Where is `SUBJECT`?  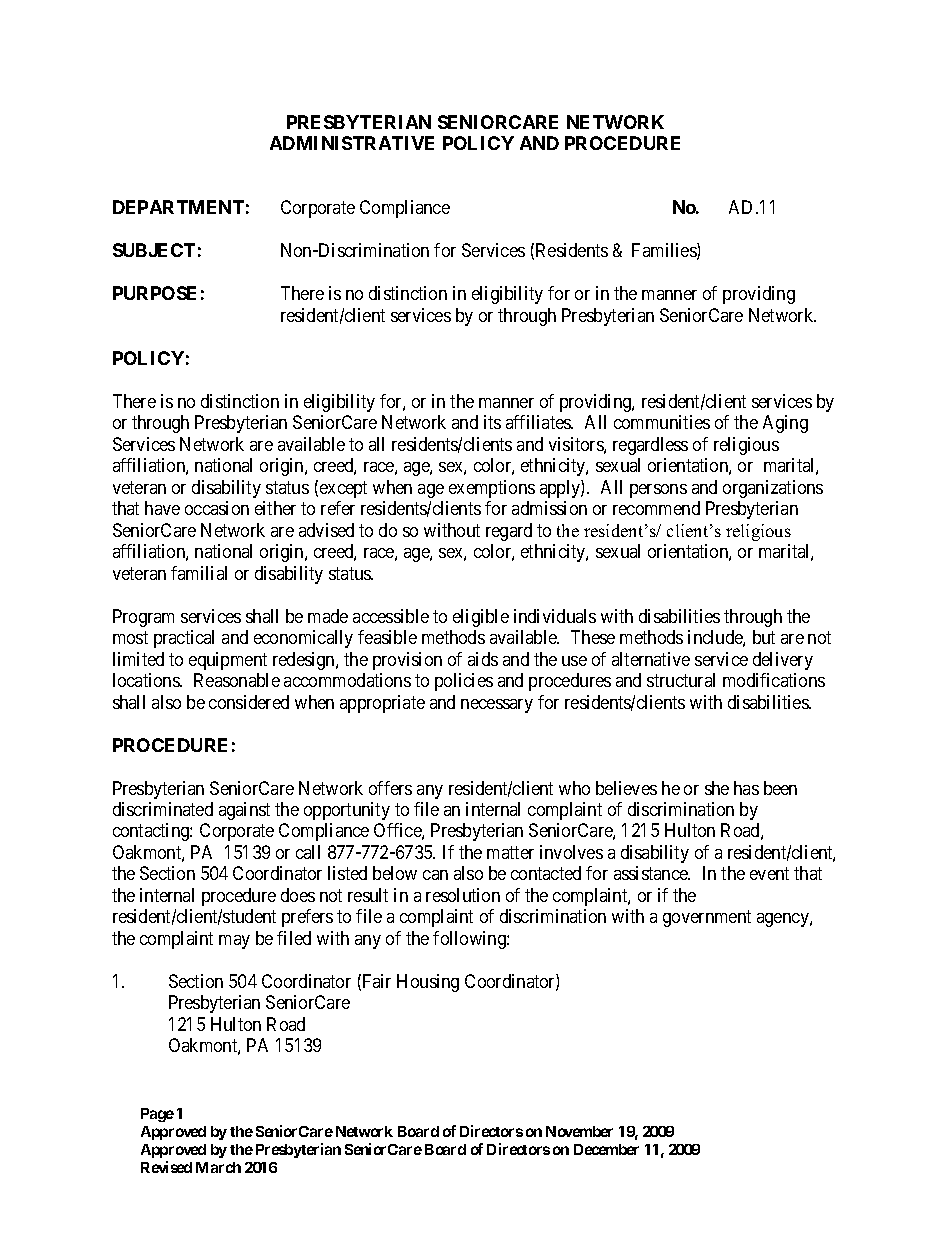
SUBJECT is located at coordinates (154, 250).
